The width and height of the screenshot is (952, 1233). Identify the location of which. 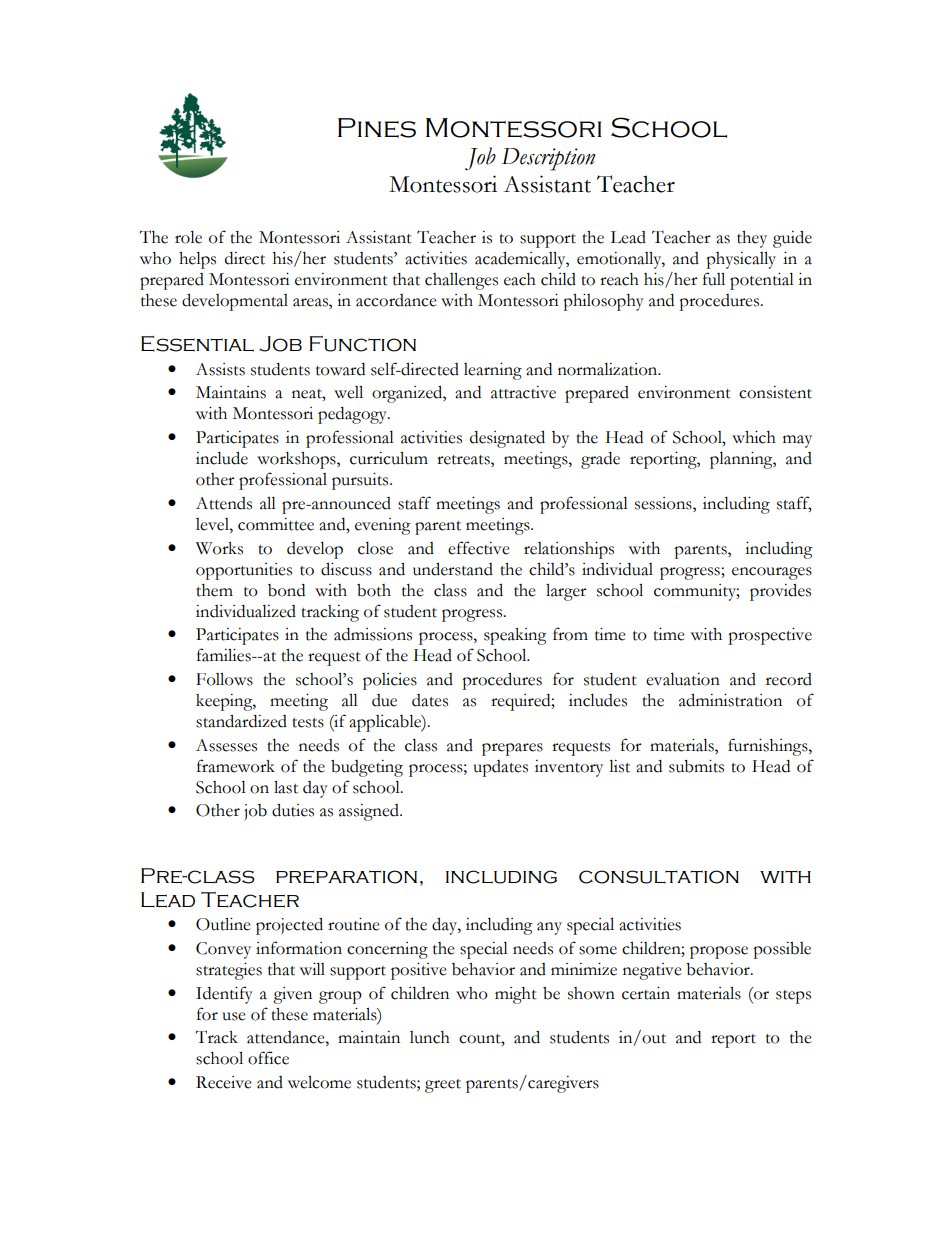
(754, 437).
